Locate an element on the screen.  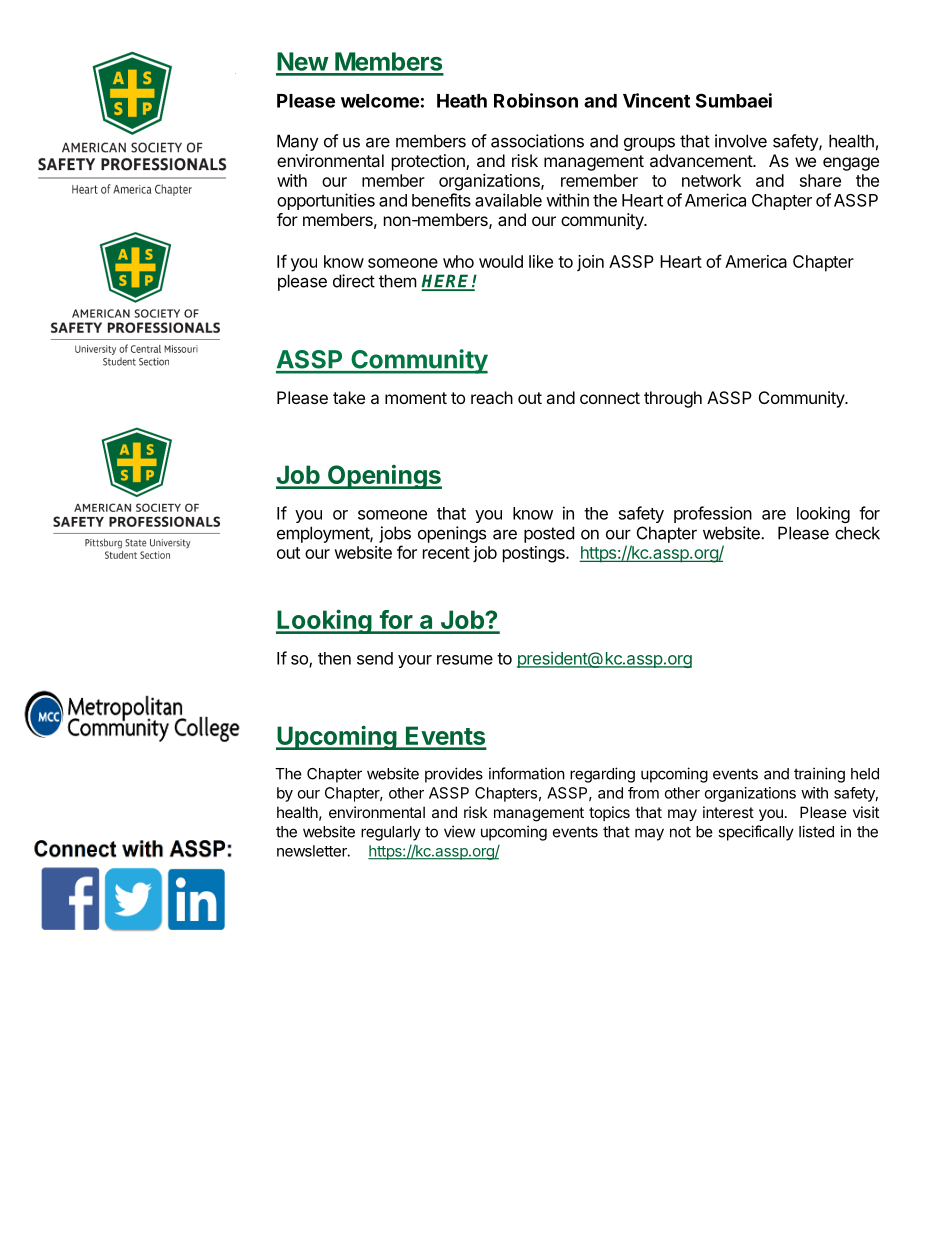
involve is located at coordinates (741, 141).
